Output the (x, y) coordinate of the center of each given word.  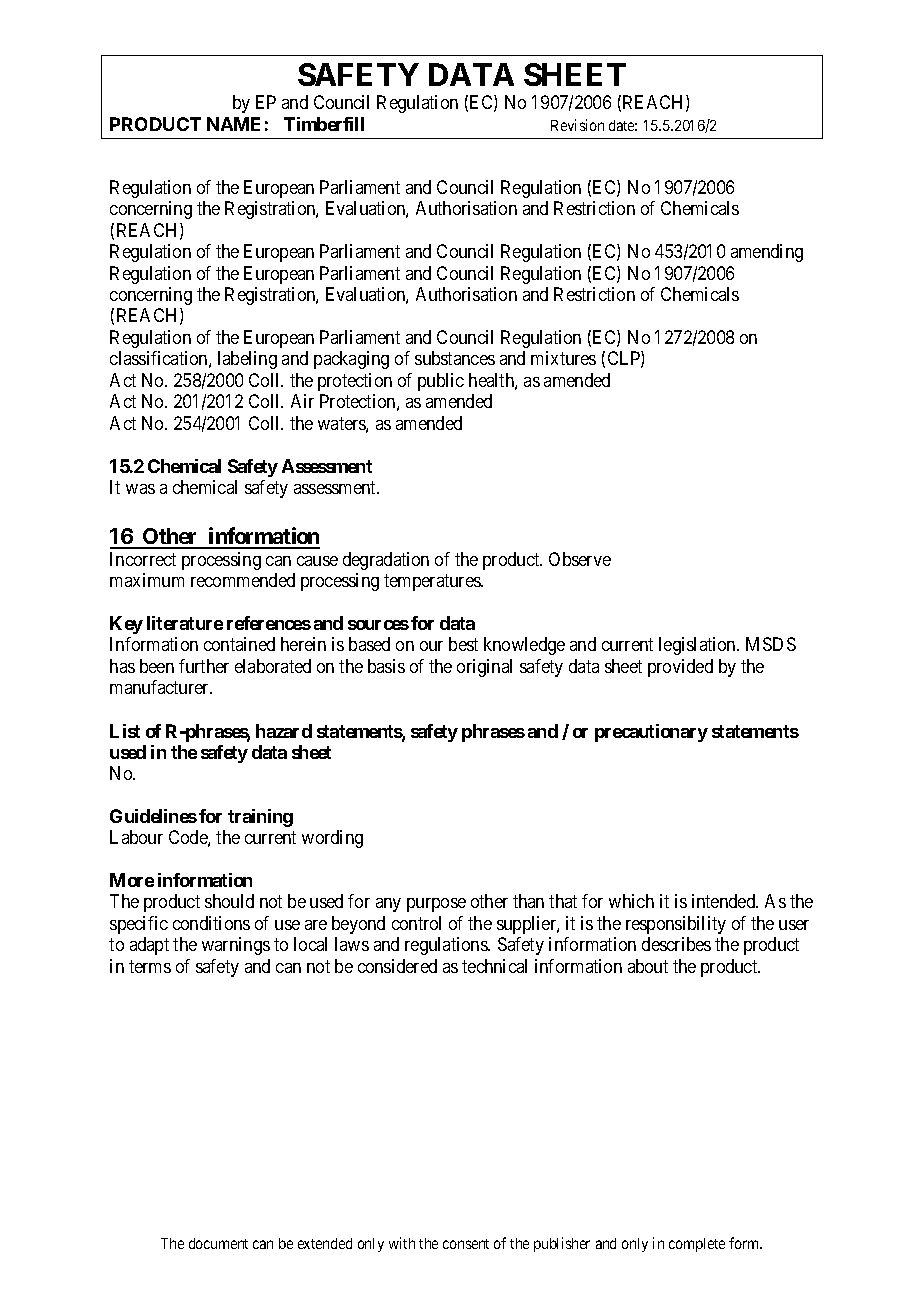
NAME (233, 124)
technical (494, 966)
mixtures (563, 358)
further (204, 666)
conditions (211, 923)
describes (676, 944)
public (441, 382)
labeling (247, 360)
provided (680, 668)
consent (466, 1244)
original (484, 668)
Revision (577, 125)
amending (767, 253)
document (218, 1243)
